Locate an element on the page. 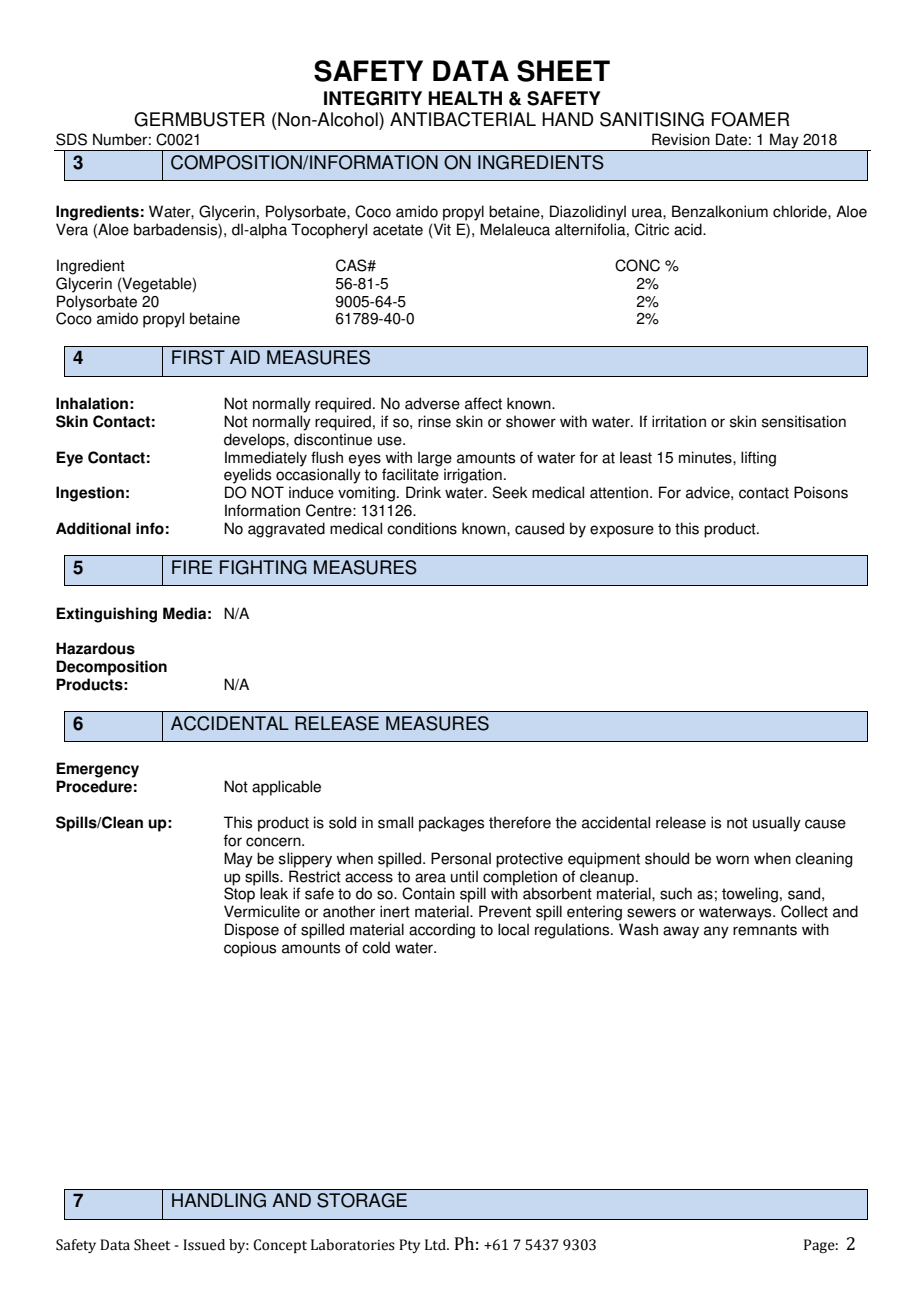 The height and width of the page is (1309, 924). Hazardous is located at coordinates (95, 648).
